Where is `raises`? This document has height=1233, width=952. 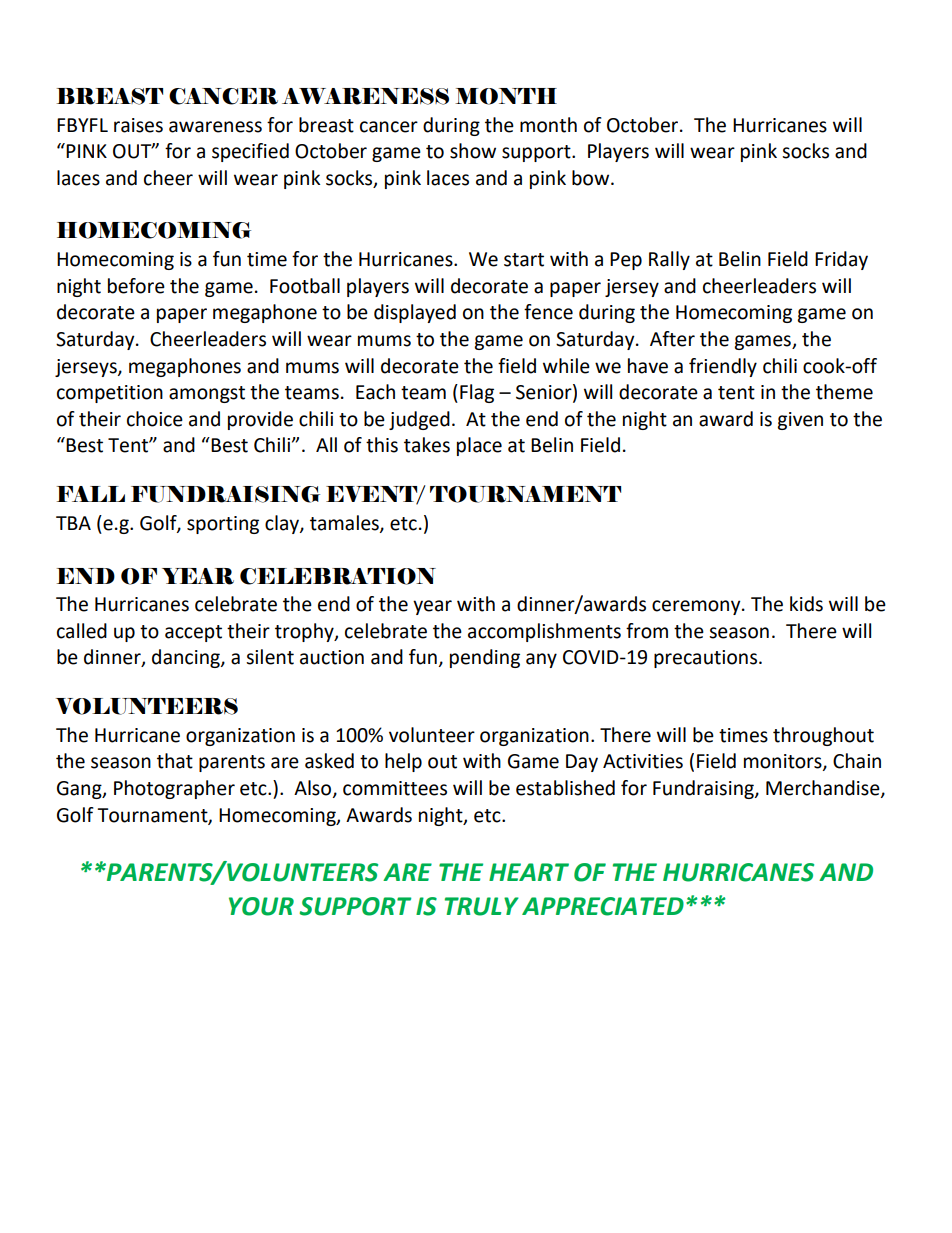
raises is located at coordinates (138, 125).
